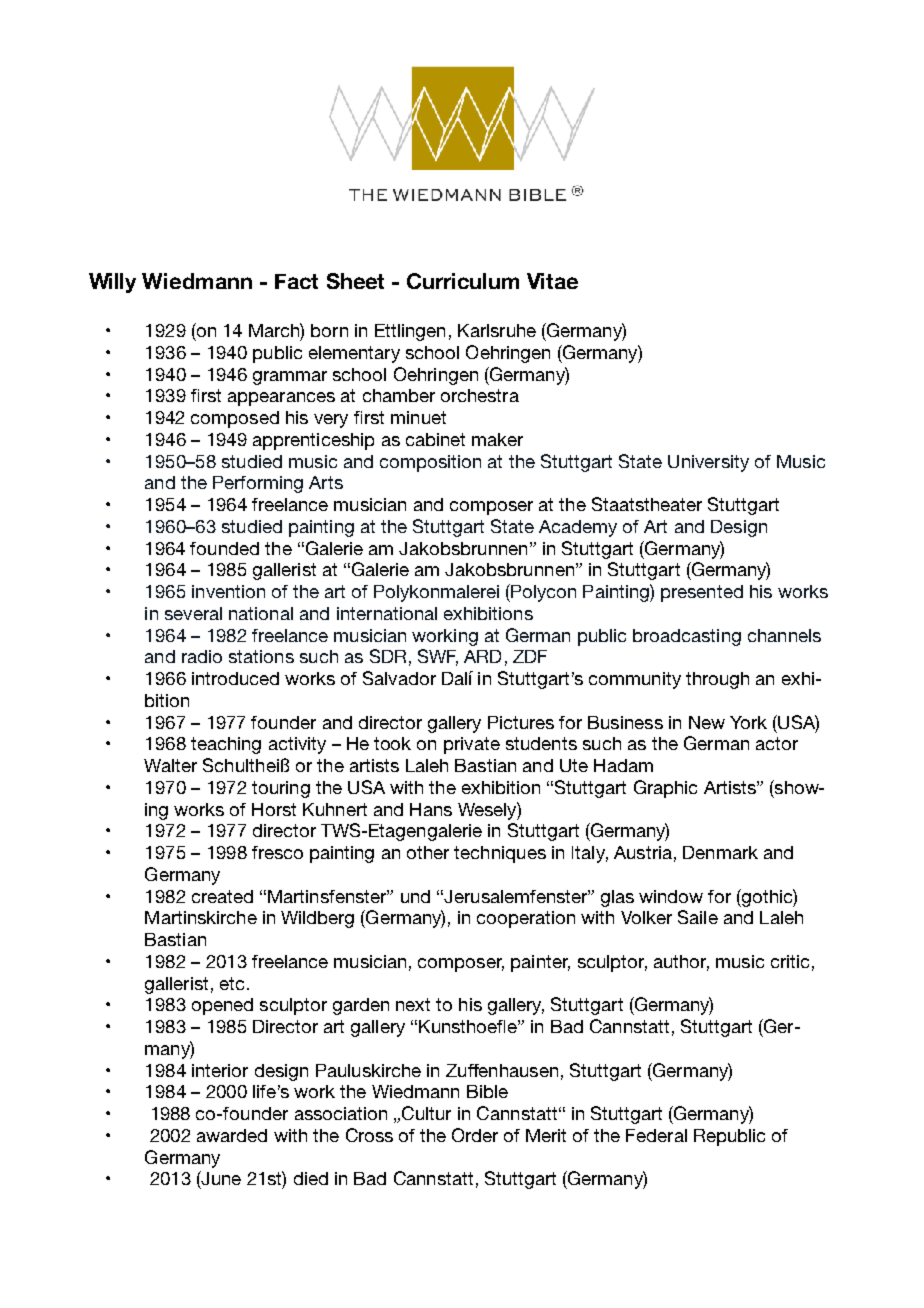 This screenshot has height=1308, width=924. I want to click on awarded, so click(232, 1135).
